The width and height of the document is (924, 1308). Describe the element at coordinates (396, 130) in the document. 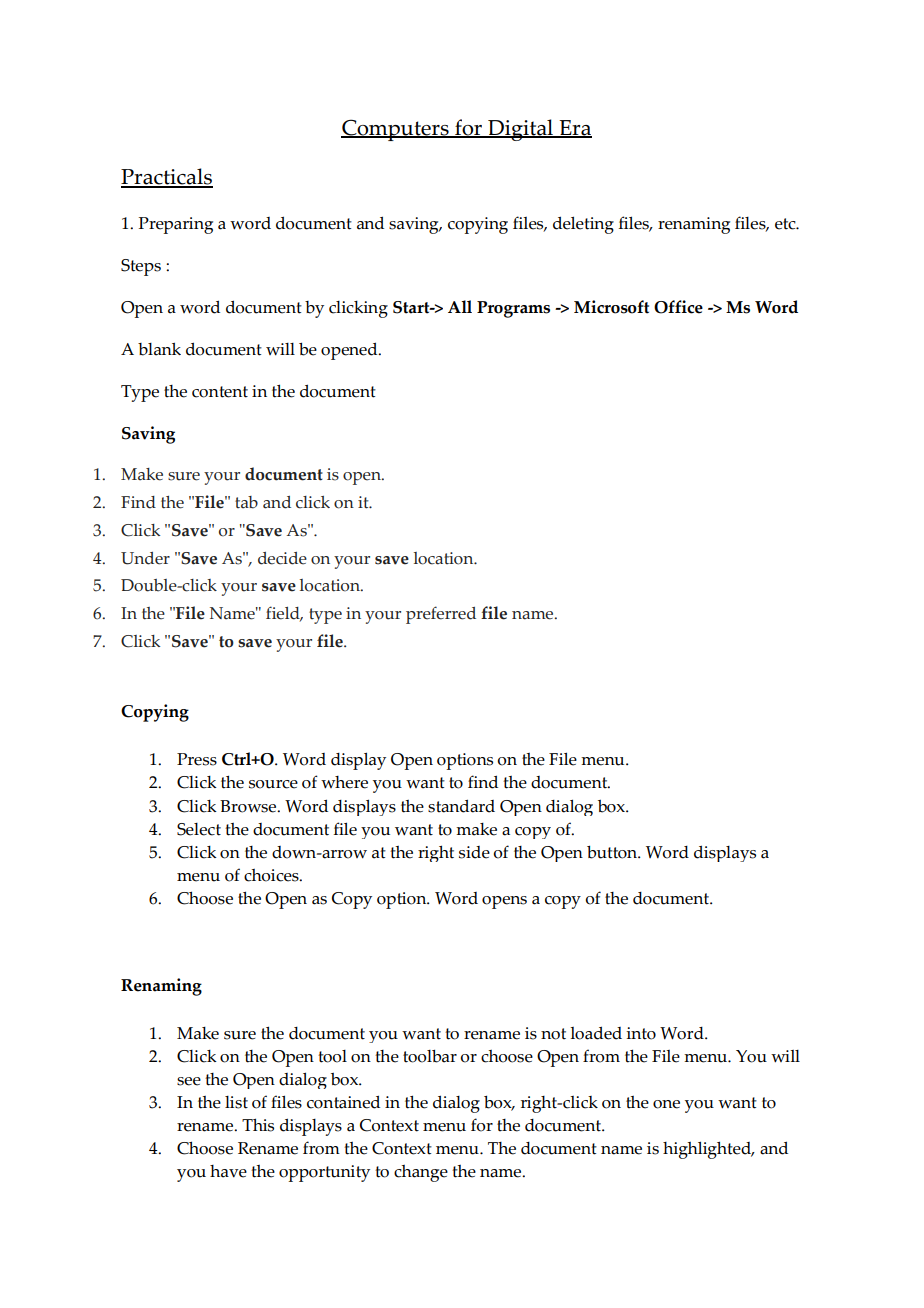

I see `Computers` at that location.
